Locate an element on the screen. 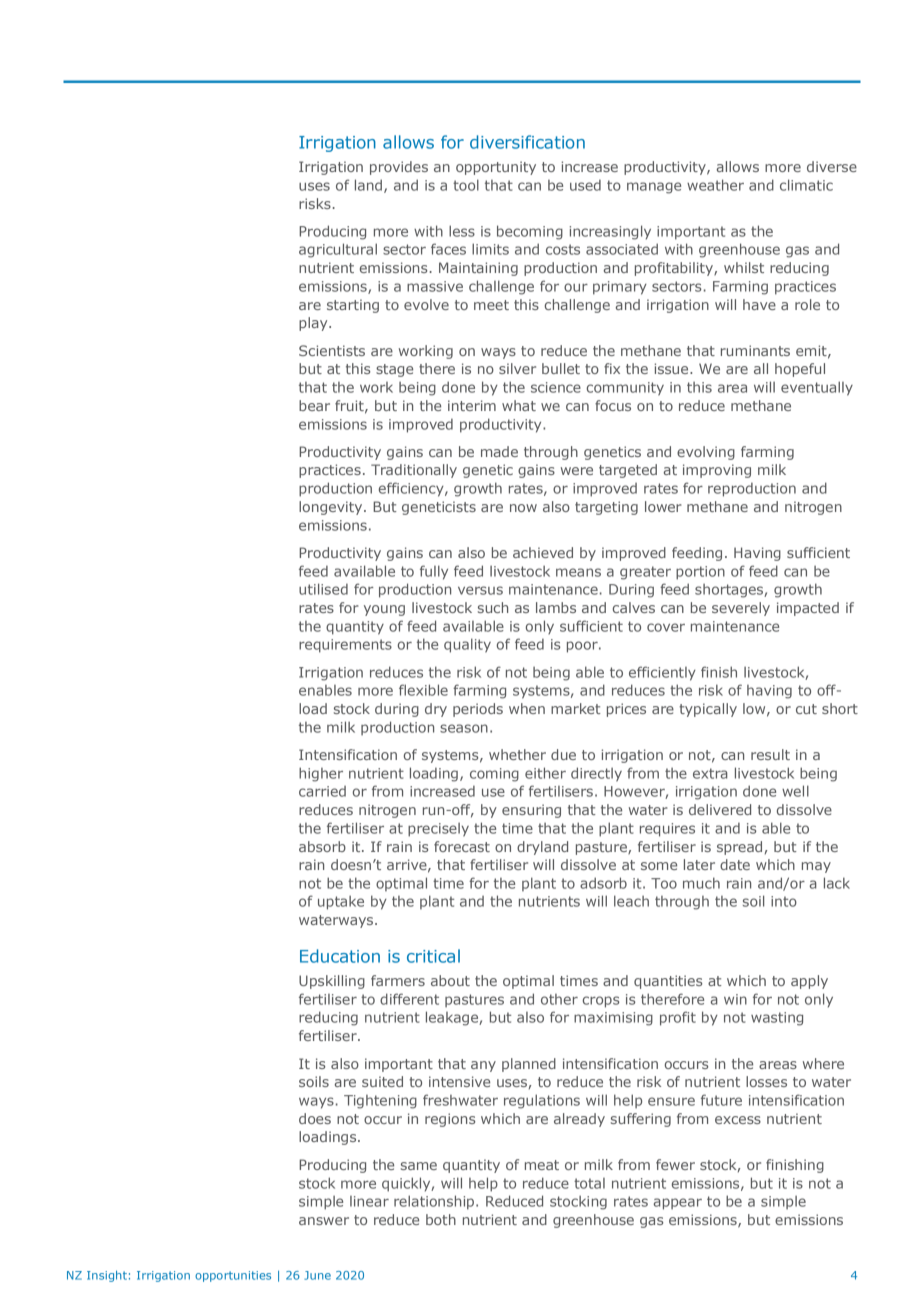 The height and width of the screenshot is (1308, 924). tool is located at coordinates (466, 185).
